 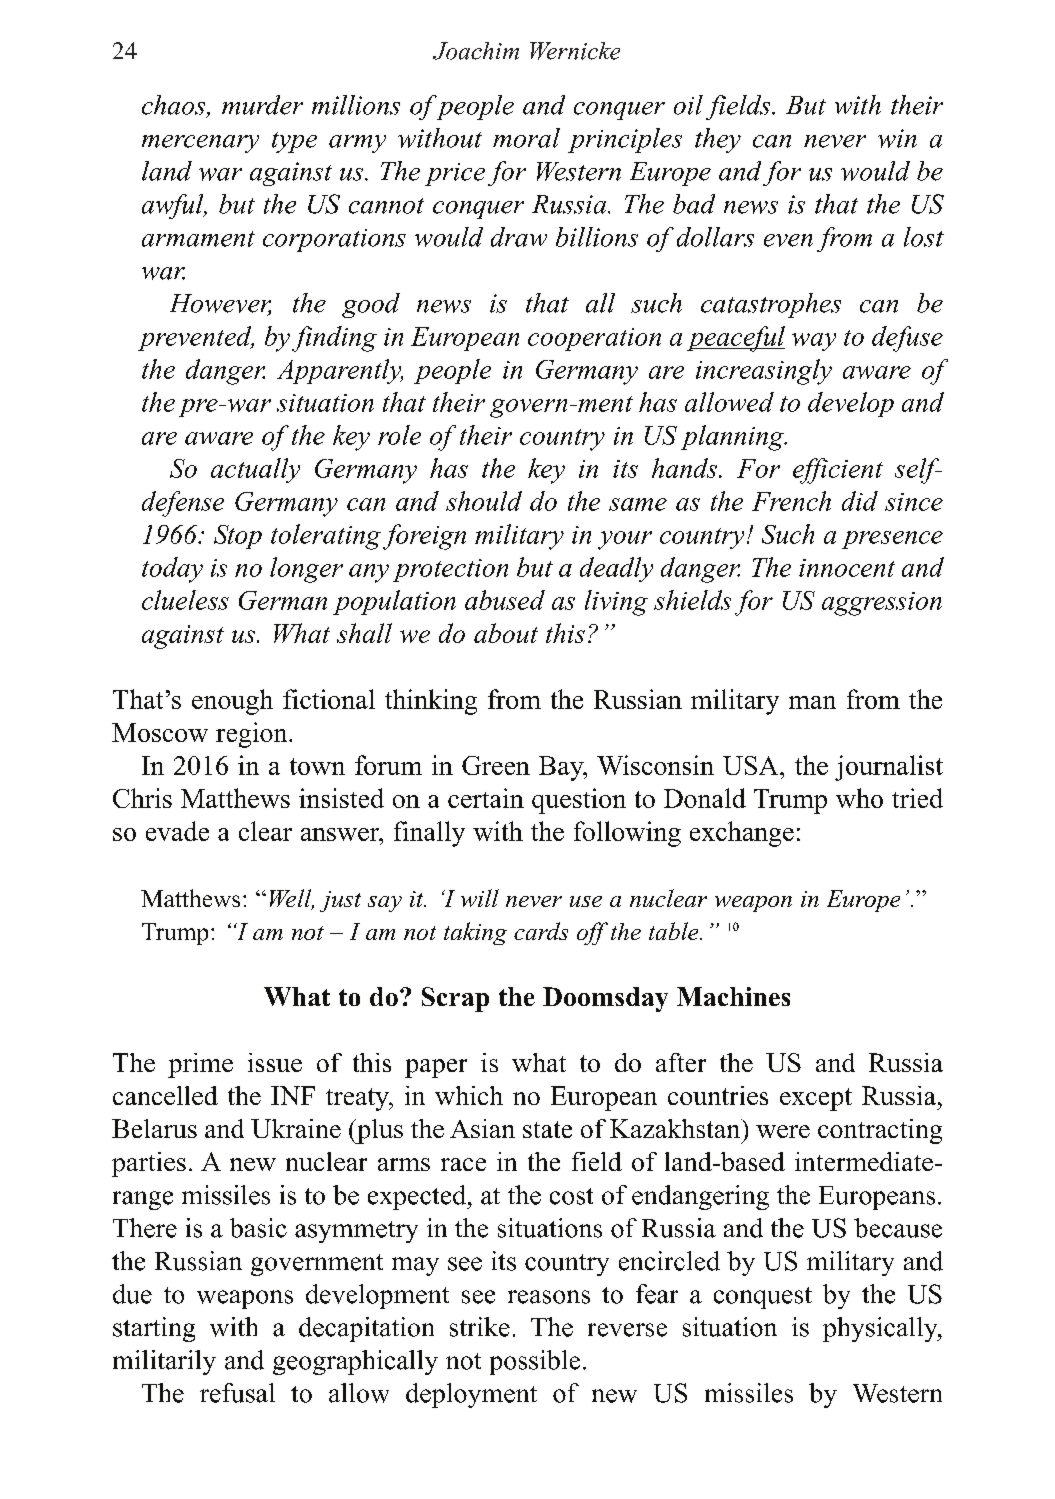 What do you see at coordinates (860, 501) in the screenshot?
I see `did` at bounding box center [860, 501].
